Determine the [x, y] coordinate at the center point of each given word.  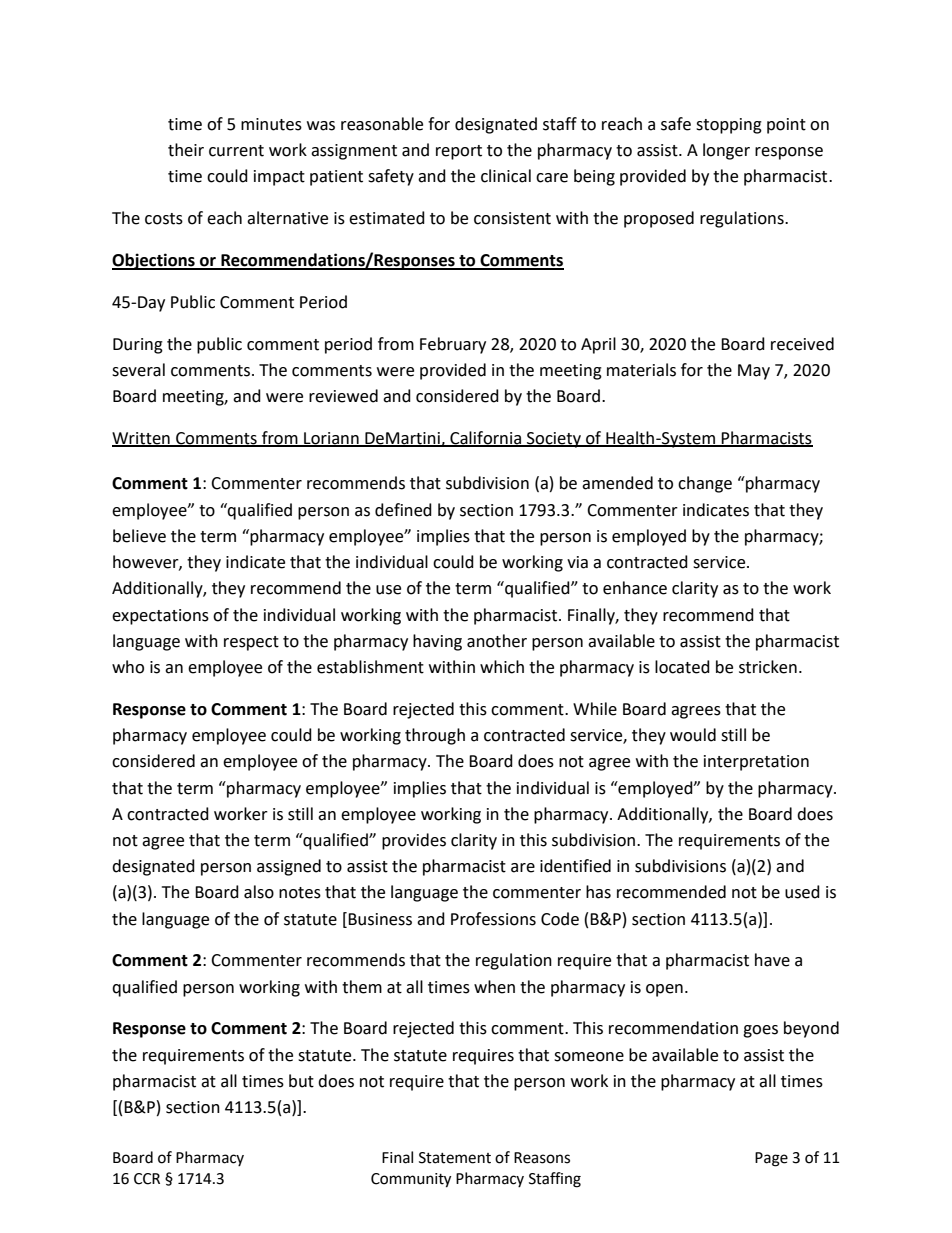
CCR [147, 1179]
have [772, 960]
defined [403, 510]
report [459, 152]
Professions [493, 919]
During [138, 346]
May [754, 372]
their [186, 150]
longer [726, 151]
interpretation [756, 763]
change [705, 484]
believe [139, 536]
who [128, 667]
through [435, 736]
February [453, 345]
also [259, 892]
